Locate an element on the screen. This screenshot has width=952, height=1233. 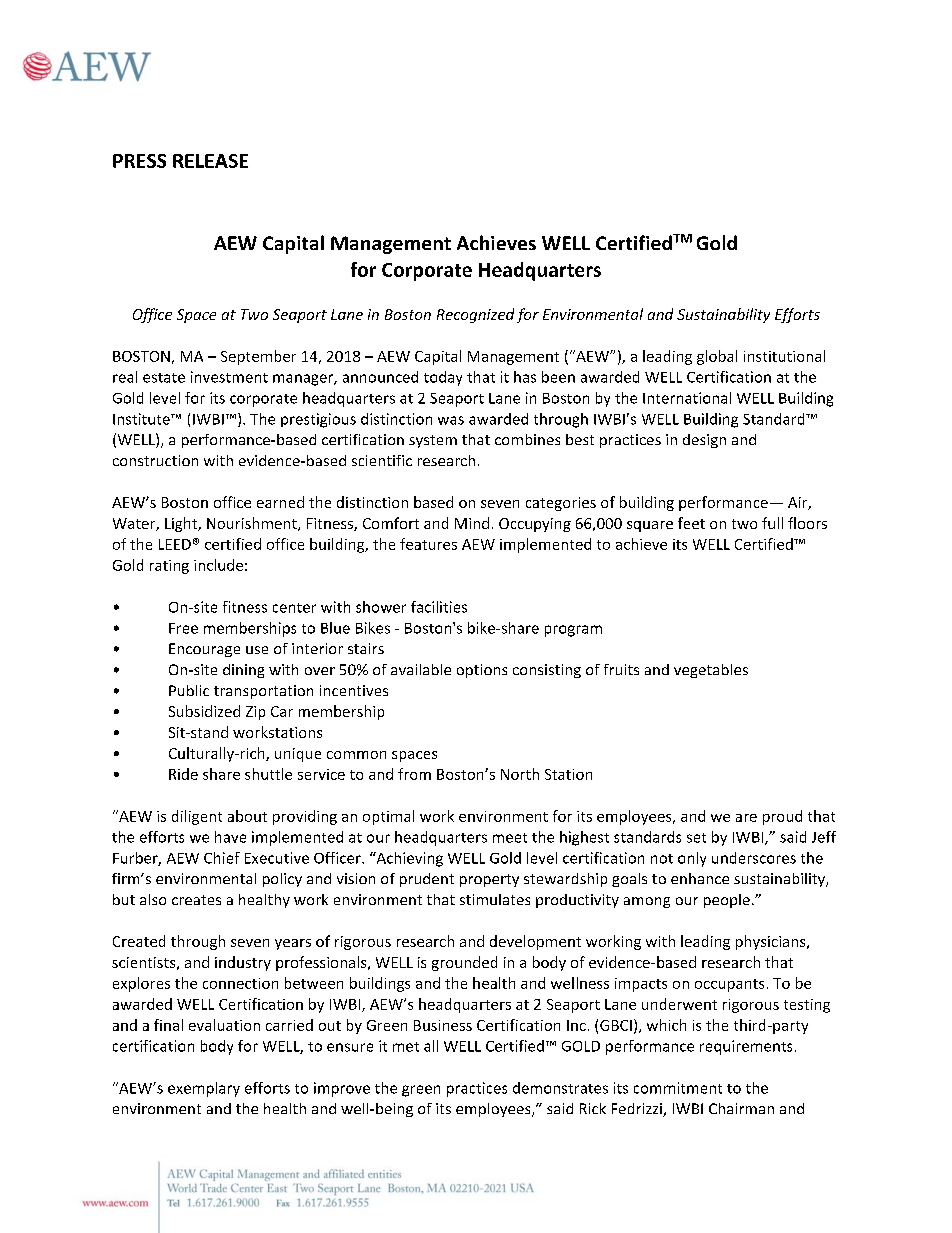
met is located at coordinates (406, 1047).
